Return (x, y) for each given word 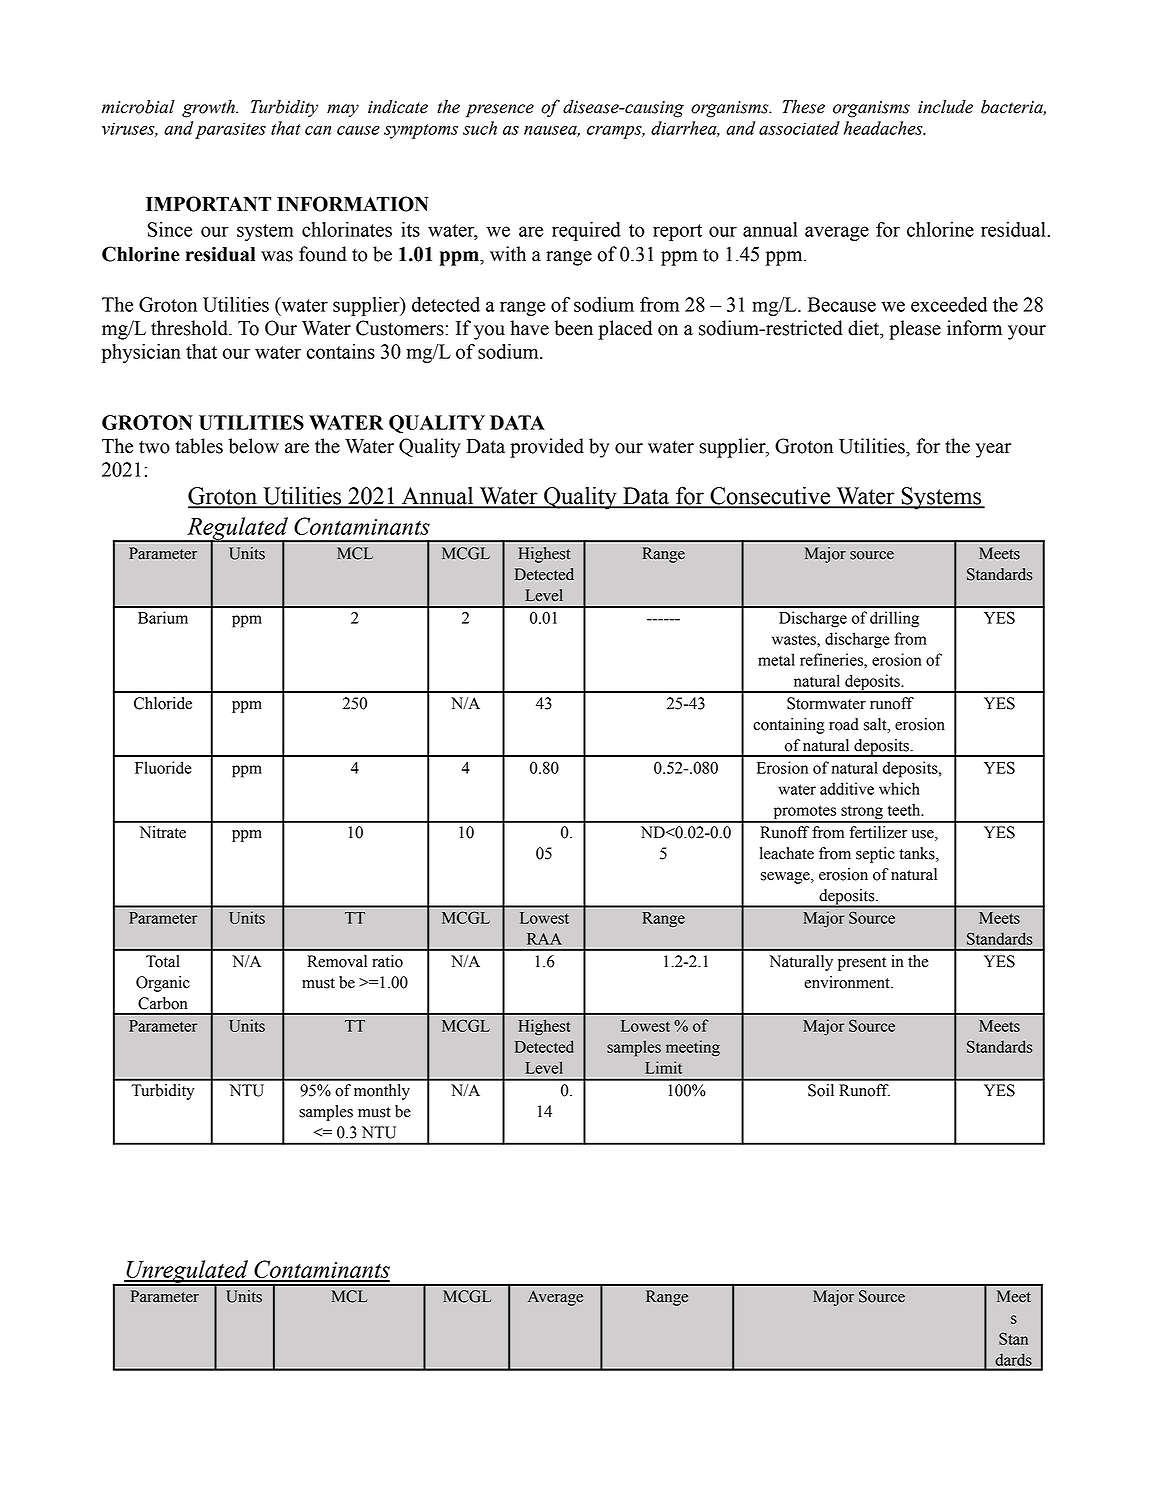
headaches (884, 128)
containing (789, 726)
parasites (230, 130)
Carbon (162, 1003)
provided (547, 448)
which (899, 788)
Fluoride (163, 767)
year (993, 450)
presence (500, 111)
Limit (663, 1067)
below (254, 446)
